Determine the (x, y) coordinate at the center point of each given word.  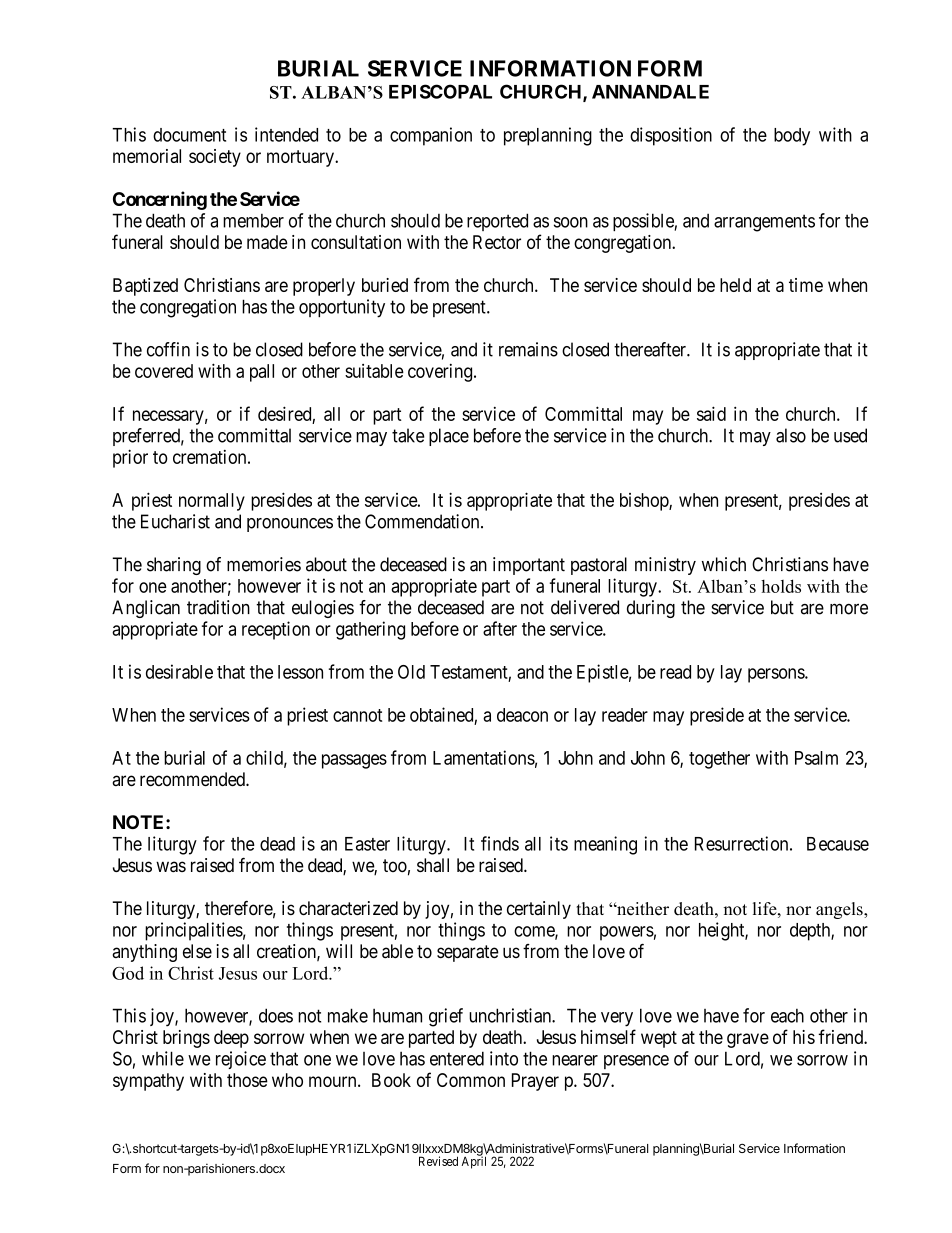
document (189, 135)
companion (431, 136)
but (782, 607)
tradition (218, 607)
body (792, 137)
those (247, 1080)
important (529, 566)
